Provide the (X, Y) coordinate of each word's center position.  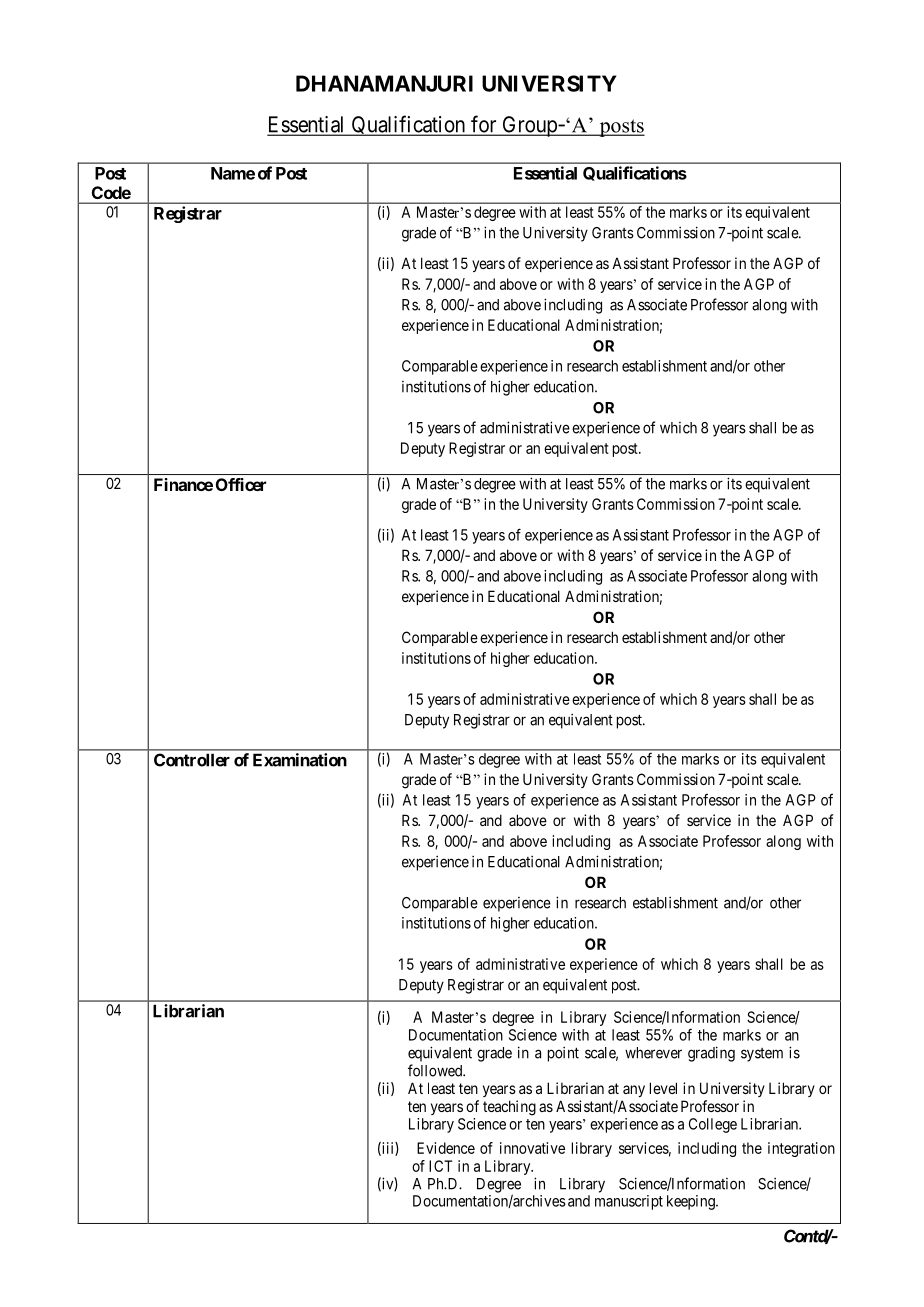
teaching (509, 1108)
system (762, 1055)
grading (711, 1054)
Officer (241, 484)
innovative (532, 1148)
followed (436, 1070)
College (713, 1125)
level (663, 1088)
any (634, 1091)
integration (801, 1149)
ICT (440, 1166)
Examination (300, 760)
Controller (192, 760)
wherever (653, 1053)
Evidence (446, 1148)
